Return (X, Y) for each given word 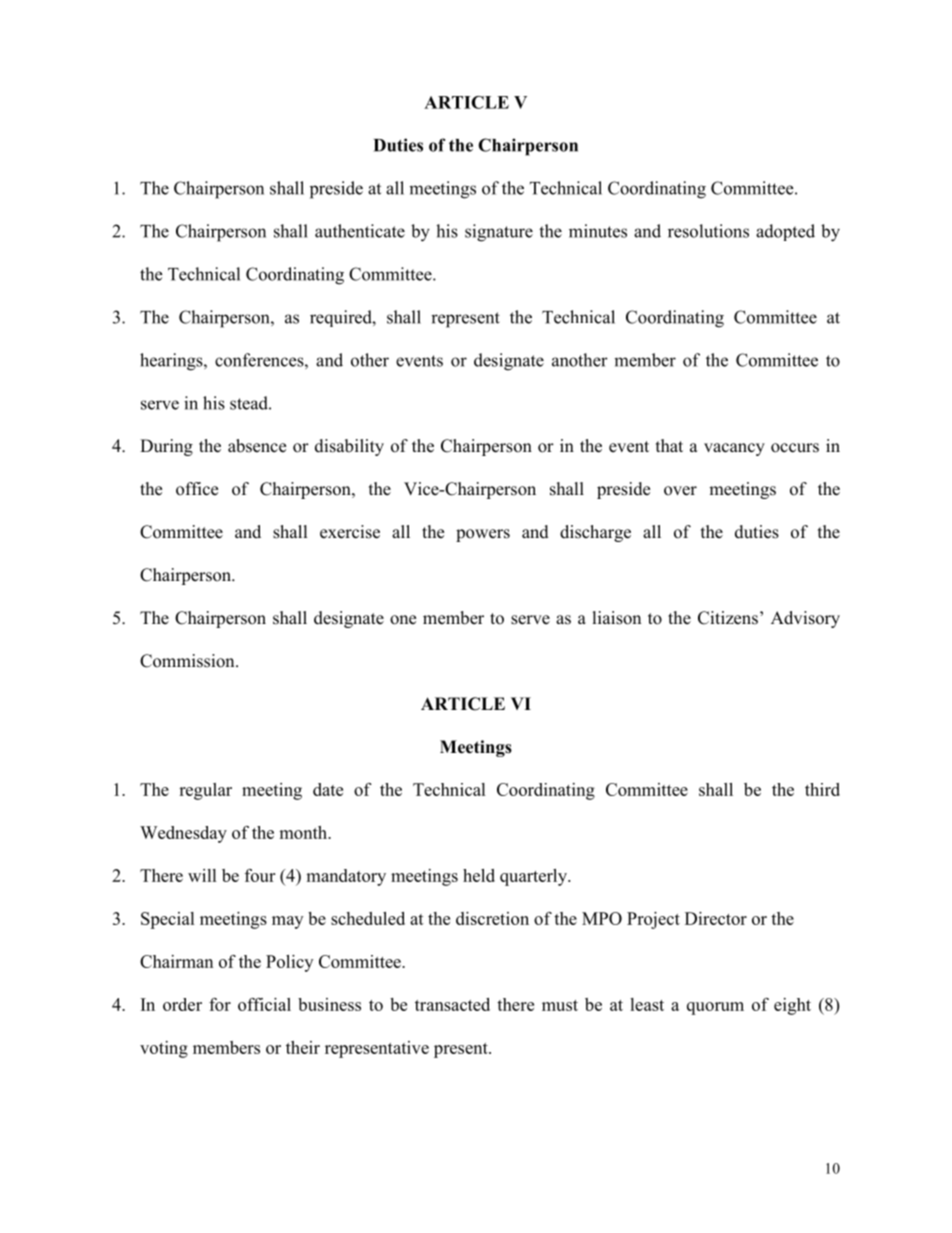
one (403, 620)
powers (483, 535)
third (822, 789)
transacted (452, 1004)
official (264, 1004)
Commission (188, 661)
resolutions (708, 231)
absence (257, 446)
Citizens (728, 618)
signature (499, 233)
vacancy (734, 449)
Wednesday (183, 834)
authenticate (360, 231)
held (479, 875)
